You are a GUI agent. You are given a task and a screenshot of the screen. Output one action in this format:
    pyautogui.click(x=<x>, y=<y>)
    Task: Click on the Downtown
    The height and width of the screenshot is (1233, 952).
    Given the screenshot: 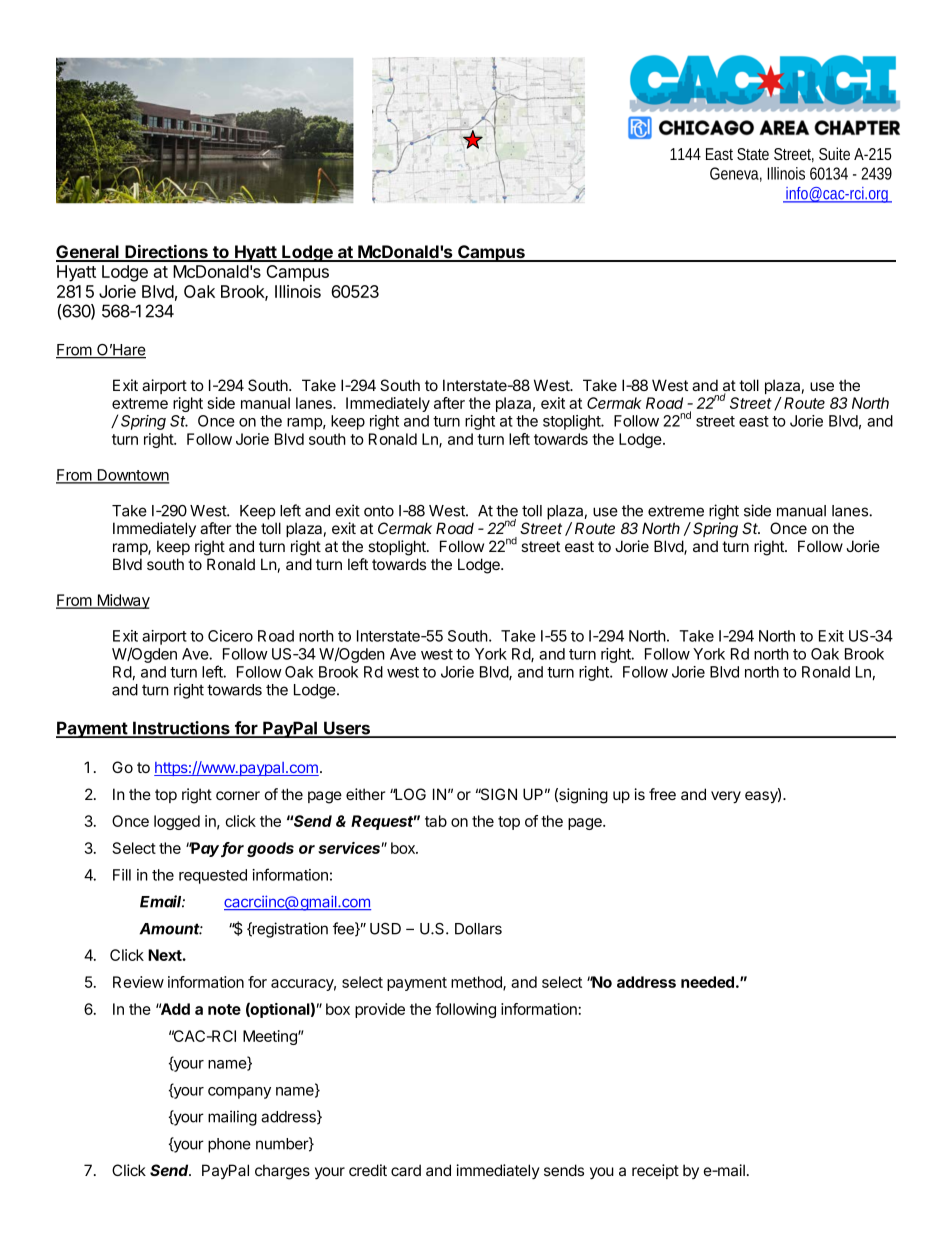 What is the action you would take?
    pyautogui.click(x=132, y=476)
